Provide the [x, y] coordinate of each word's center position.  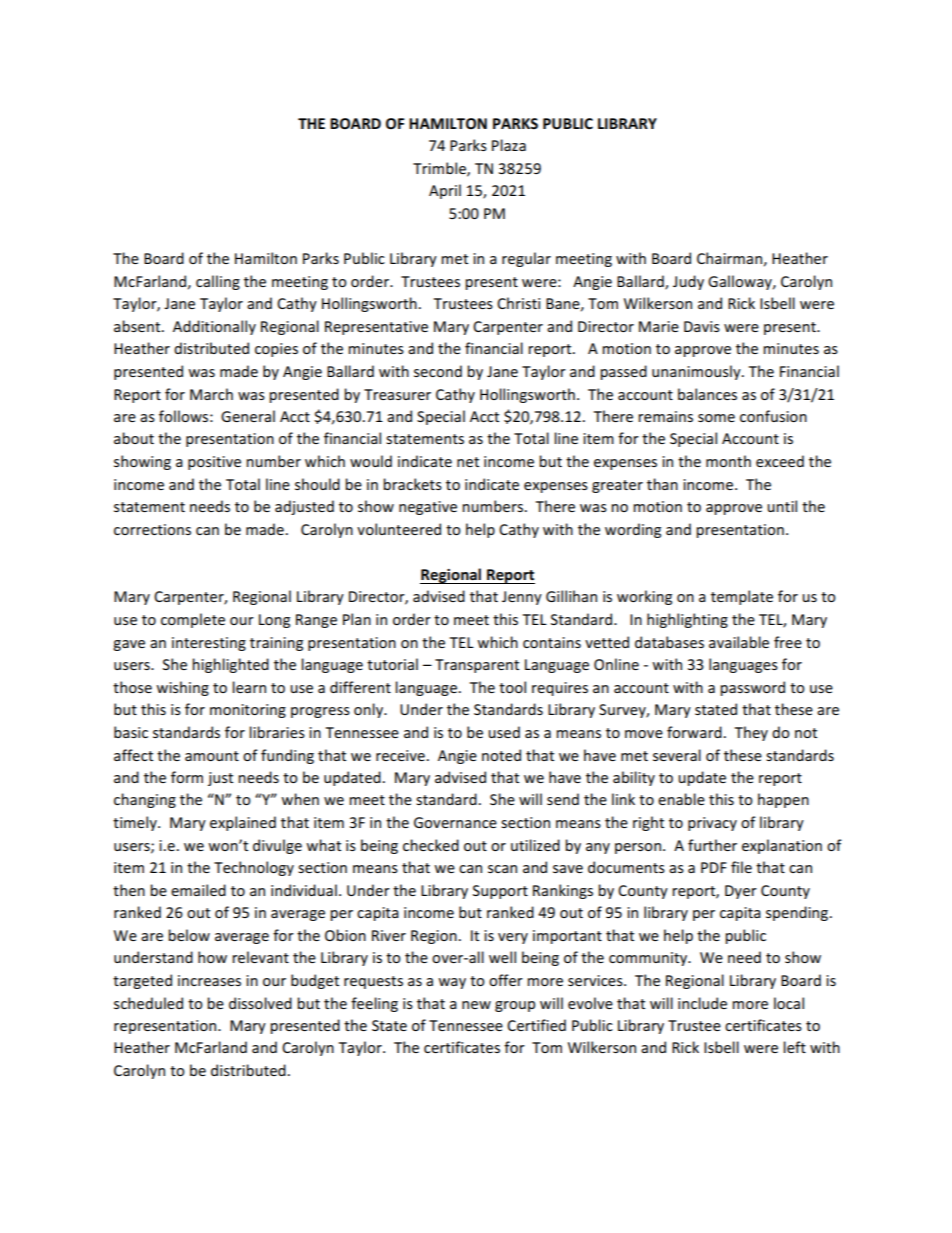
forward [694, 732]
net [468, 462]
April [445, 191]
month [728, 461]
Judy [688, 282]
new [476, 1005]
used [504, 732]
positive [214, 463]
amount [212, 756]
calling [218, 282]
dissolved [260, 1003]
